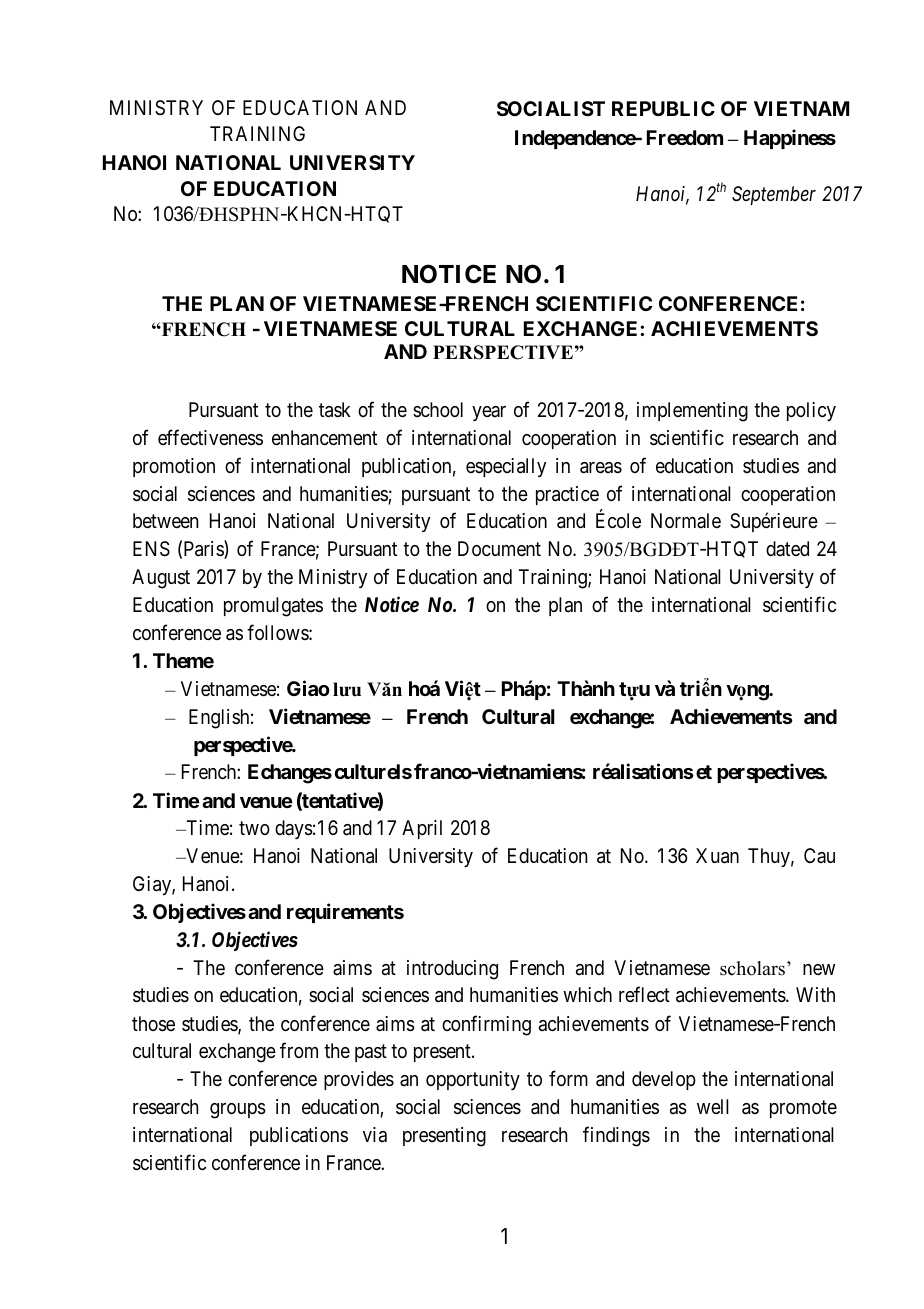 This screenshot has height=1309, width=924. What do you see at coordinates (717, 856) in the screenshot?
I see `Xuan` at bounding box center [717, 856].
